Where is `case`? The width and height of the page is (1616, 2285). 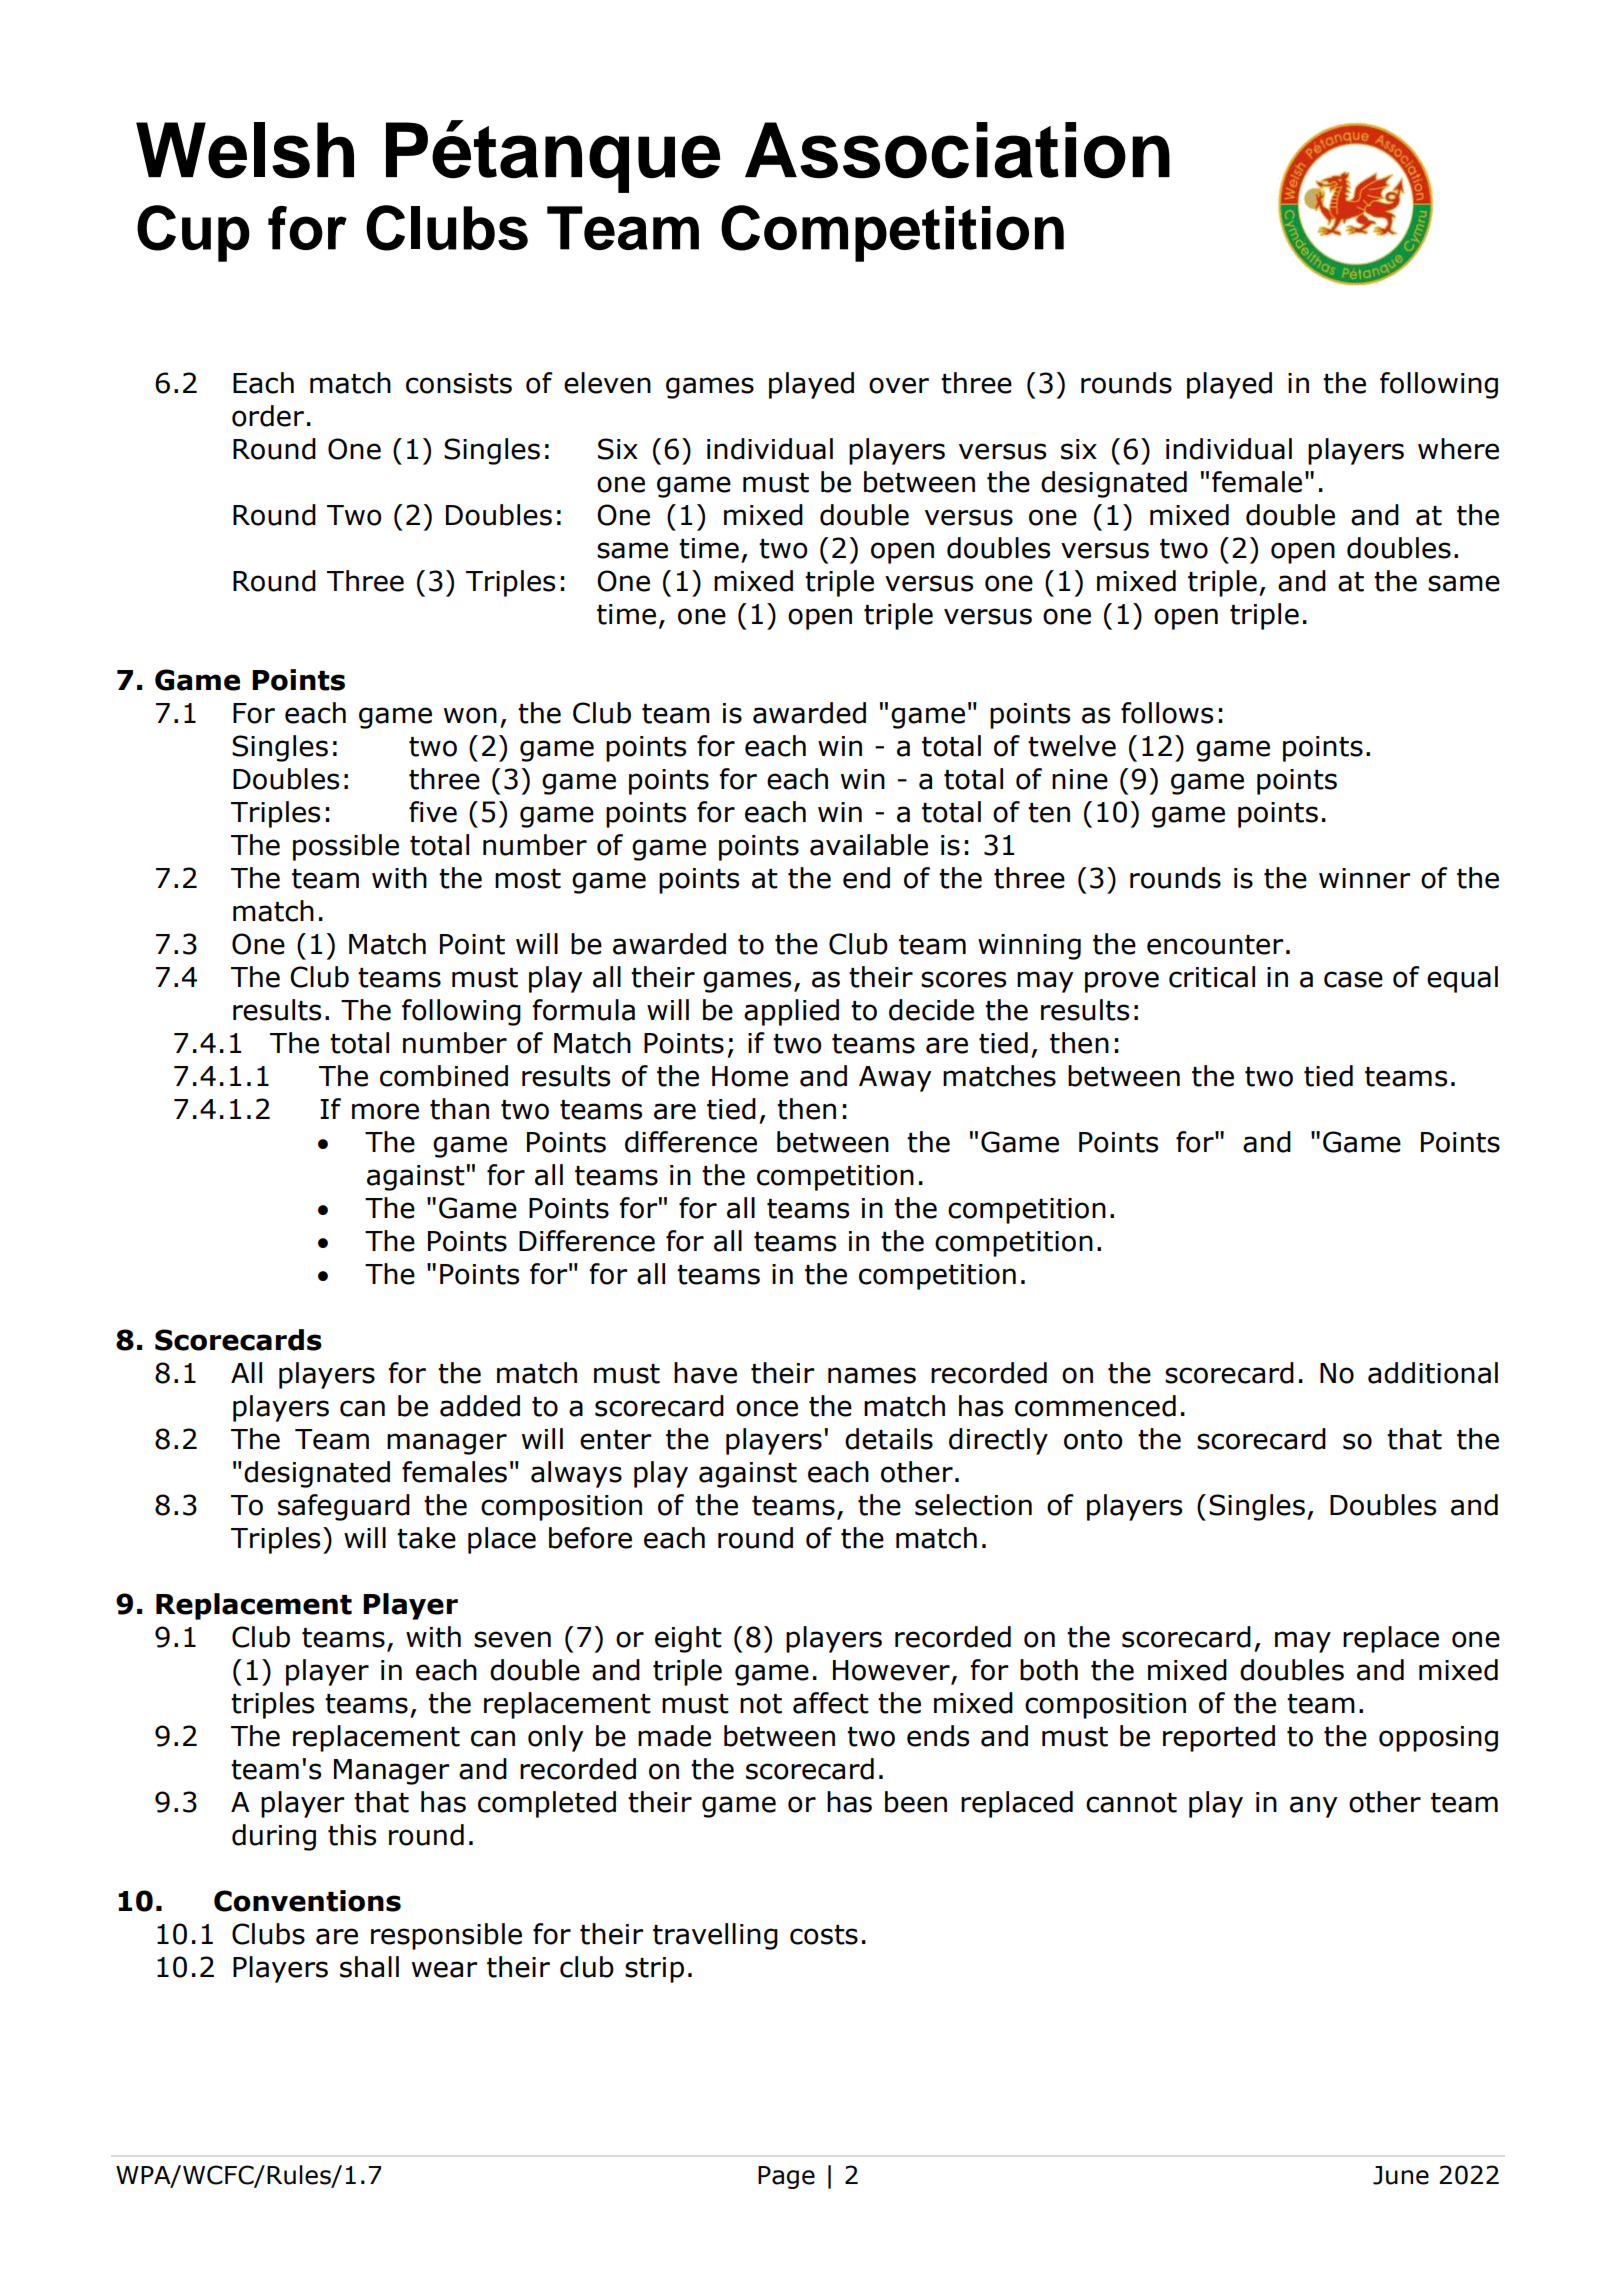 case is located at coordinates (1353, 979).
